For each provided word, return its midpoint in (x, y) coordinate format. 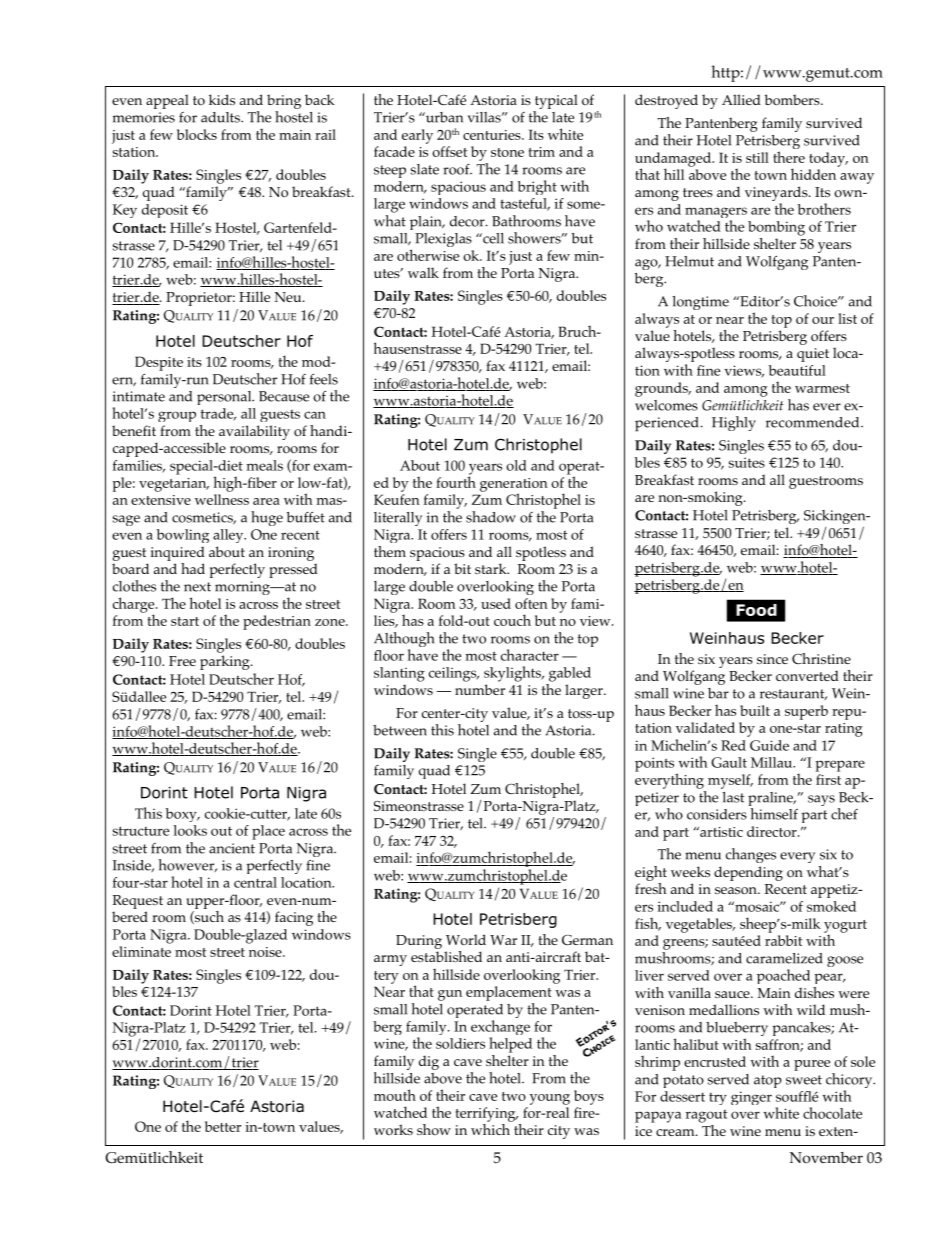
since (772, 659)
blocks (197, 134)
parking (226, 662)
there (789, 157)
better (223, 1126)
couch (512, 620)
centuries (493, 135)
